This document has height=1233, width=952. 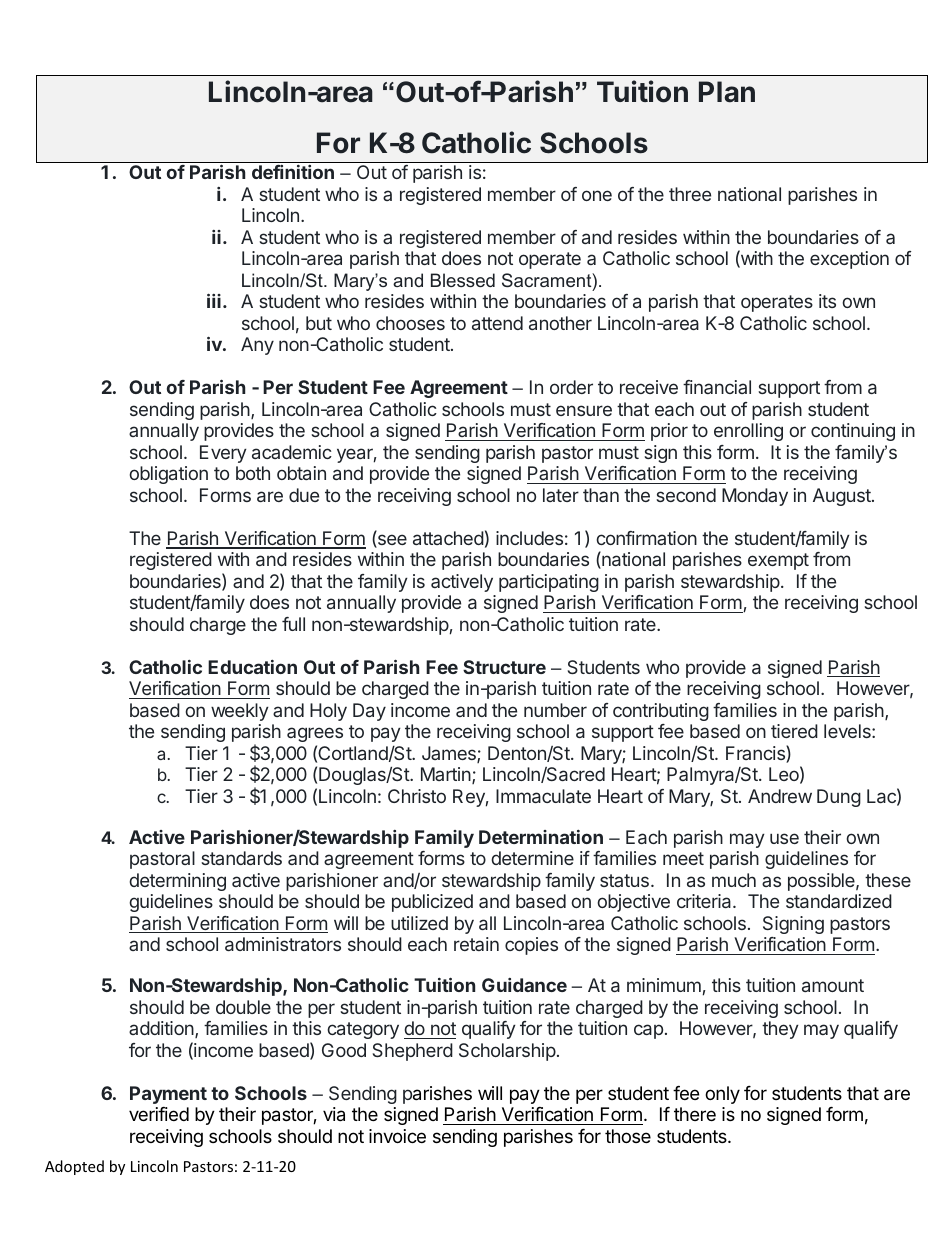 What do you see at coordinates (177, 882) in the document?
I see `determining` at bounding box center [177, 882].
